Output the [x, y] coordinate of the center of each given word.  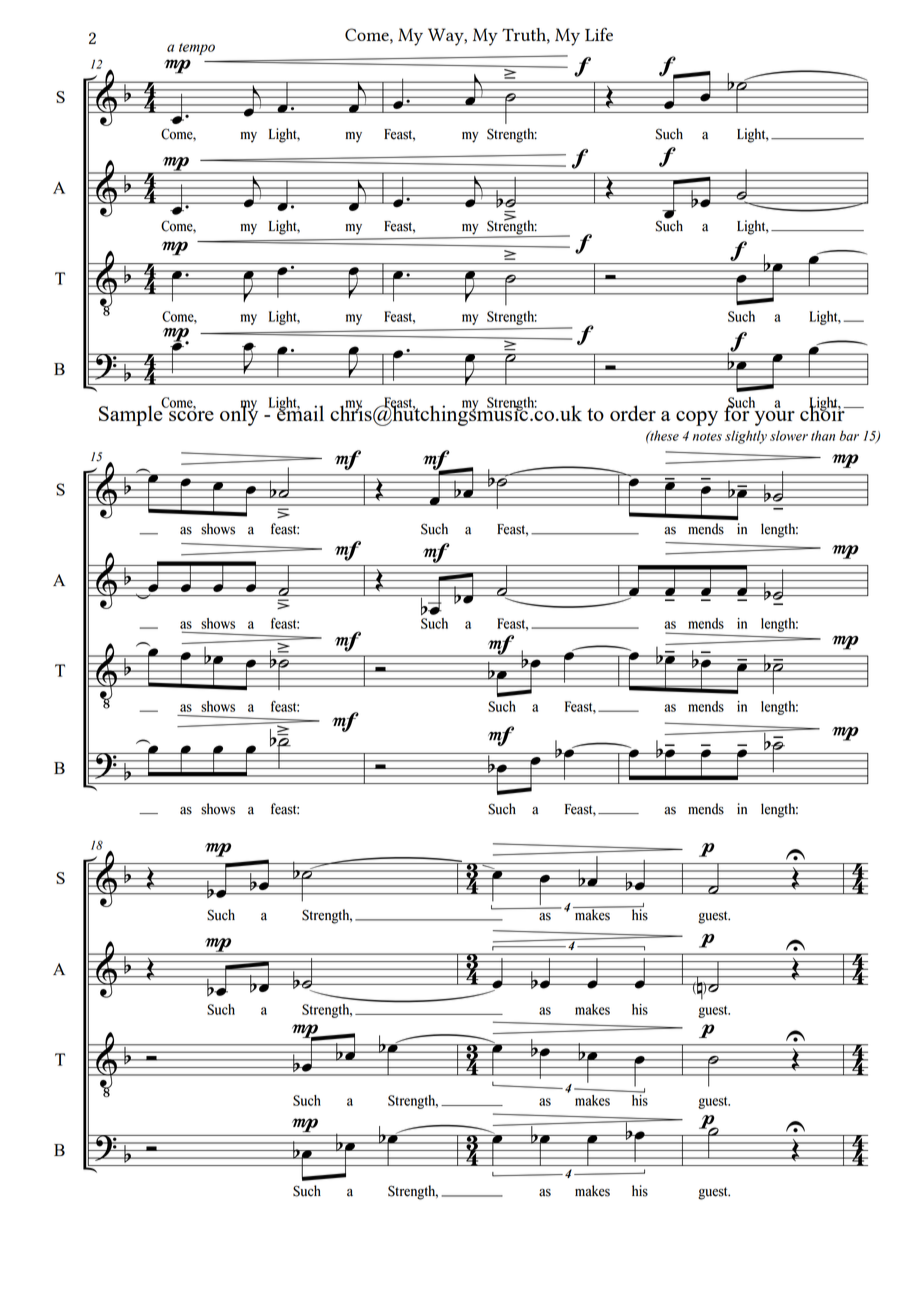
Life [599, 34]
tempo [197, 49]
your [775, 418]
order [633, 413]
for [737, 412]
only [239, 414]
